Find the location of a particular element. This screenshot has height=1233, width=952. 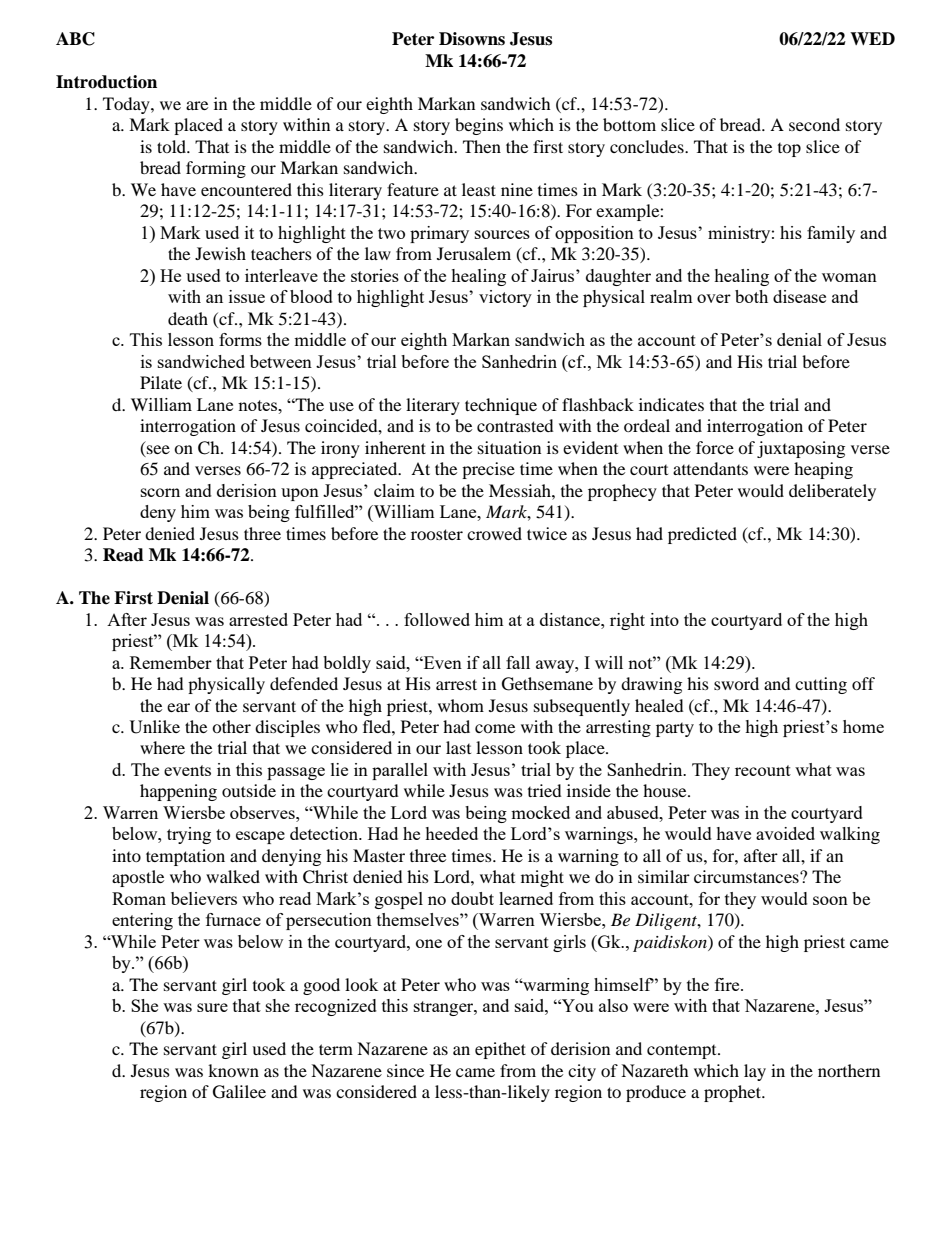

Introduction is located at coordinates (106, 82).
